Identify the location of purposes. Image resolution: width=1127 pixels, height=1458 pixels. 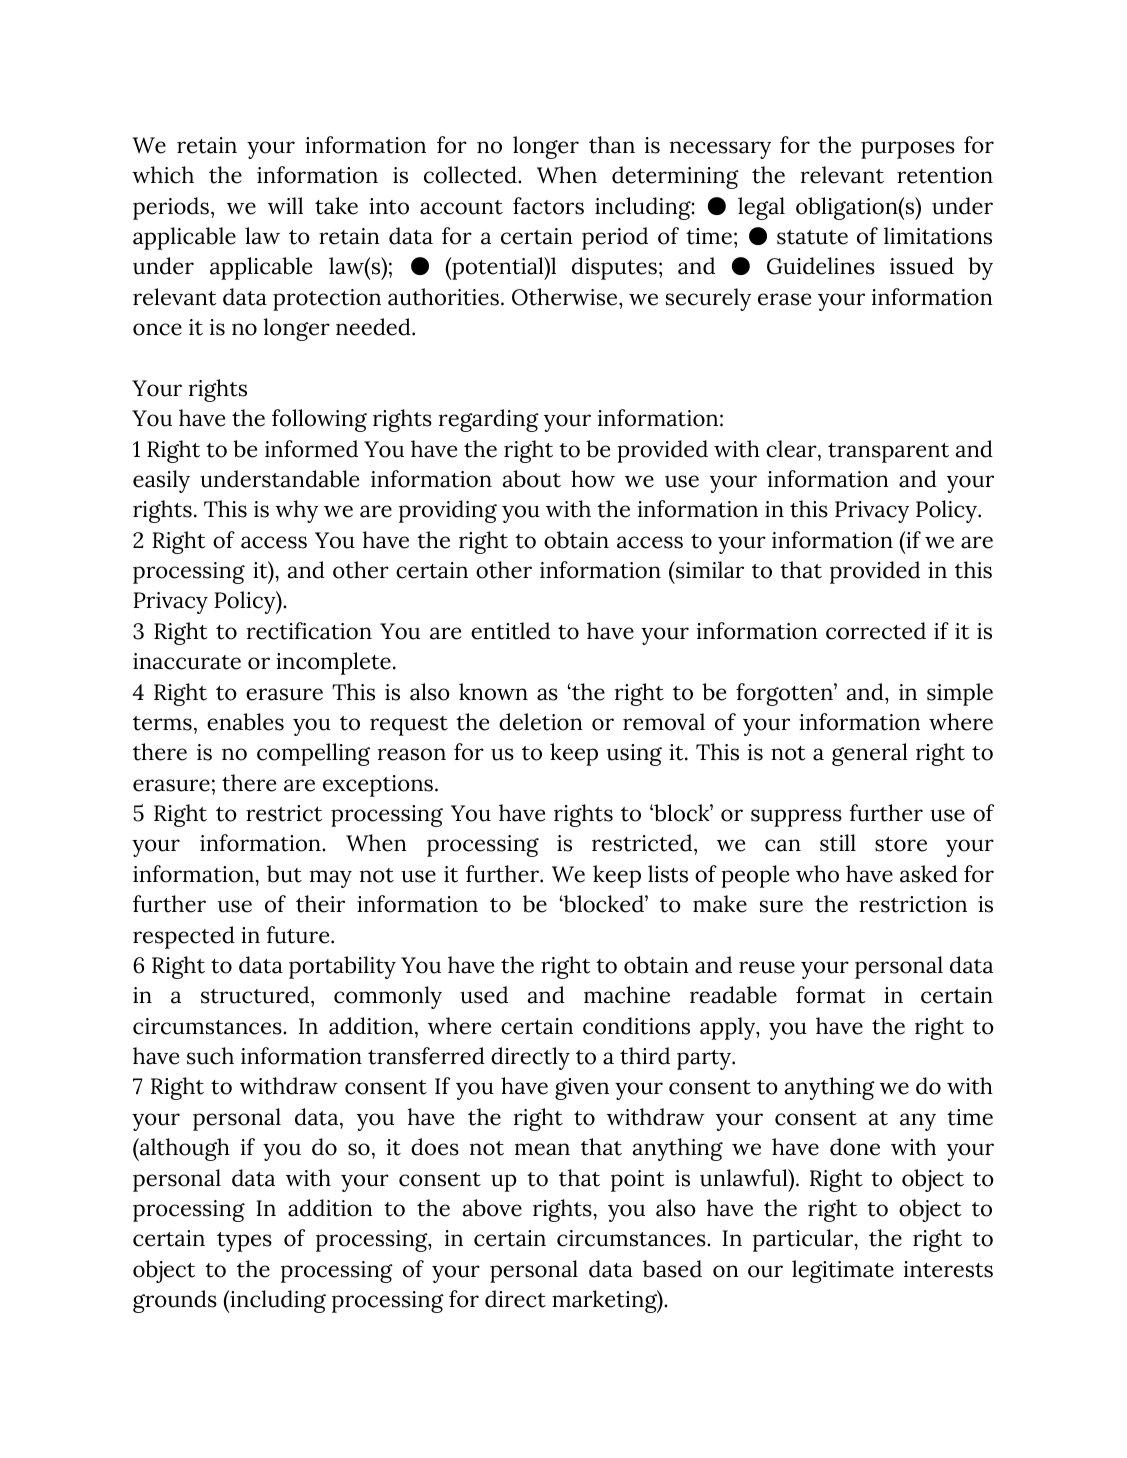
(908, 150).
